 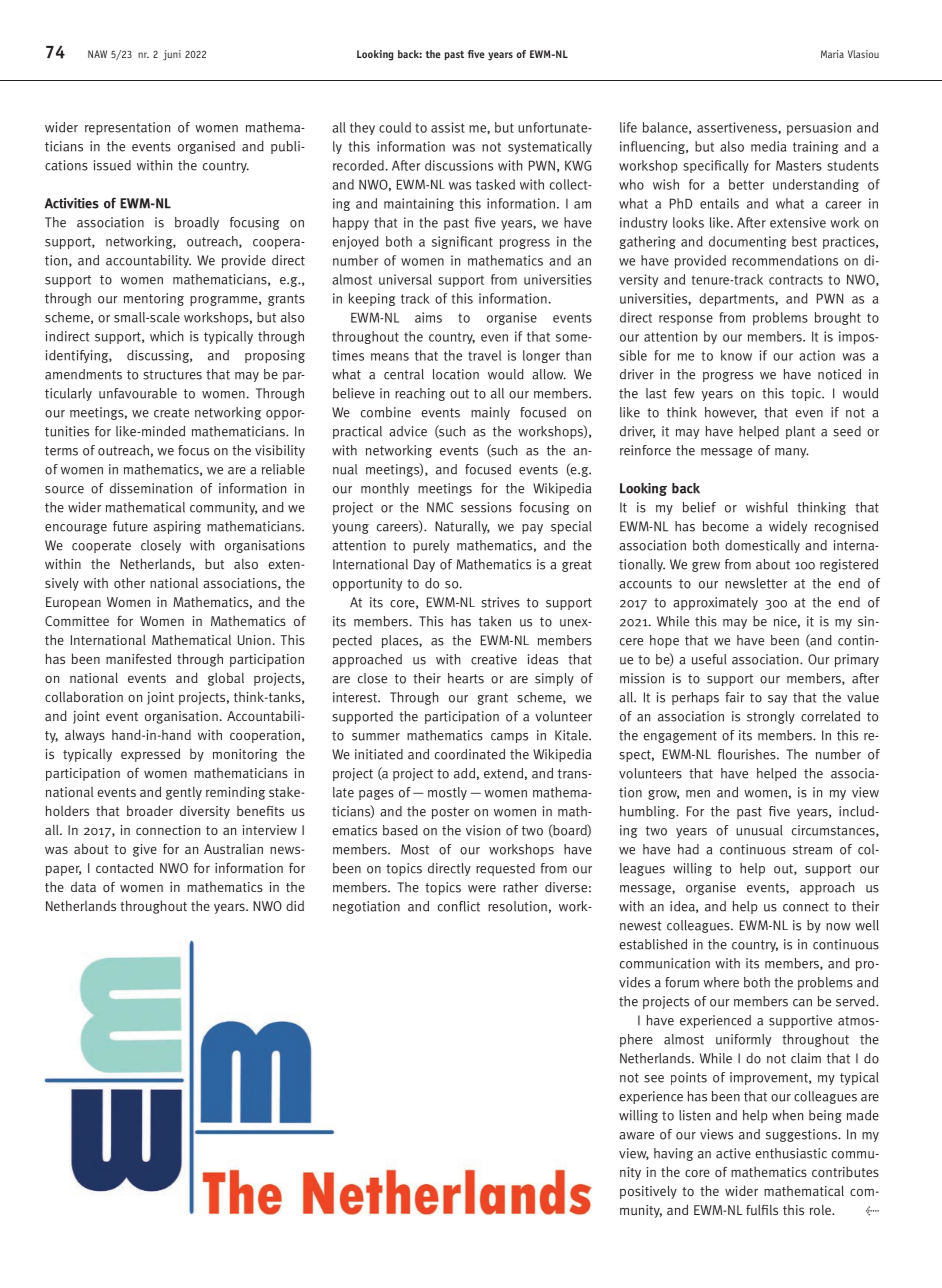 What do you see at coordinates (791, 1153) in the document?
I see `enthusiastic` at bounding box center [791, 1153].
